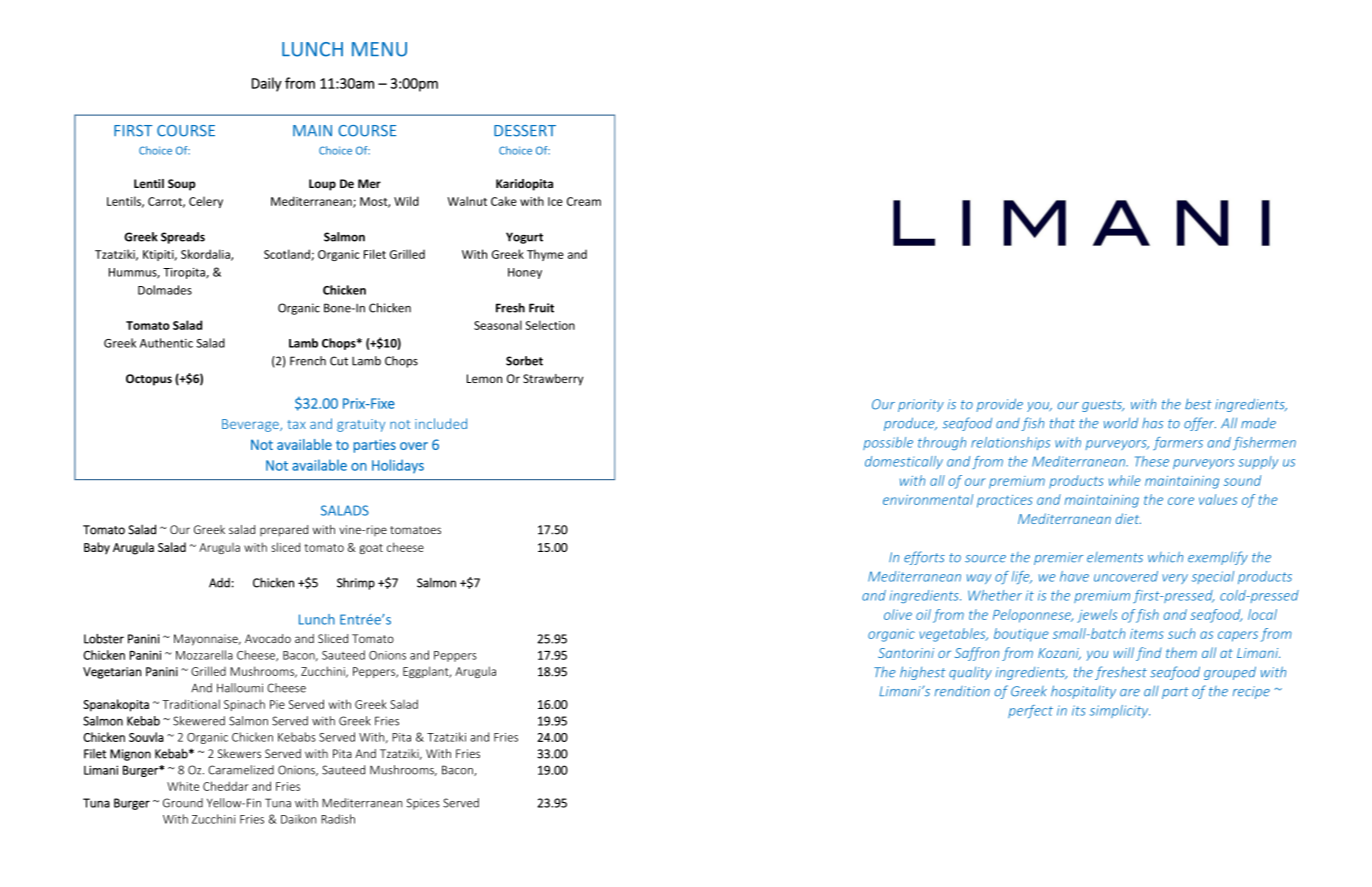 This screenshot has width=1372, height=887. Describe the element at coordinates (1115, 557) in the screenshot. I see `elements` at that location.
